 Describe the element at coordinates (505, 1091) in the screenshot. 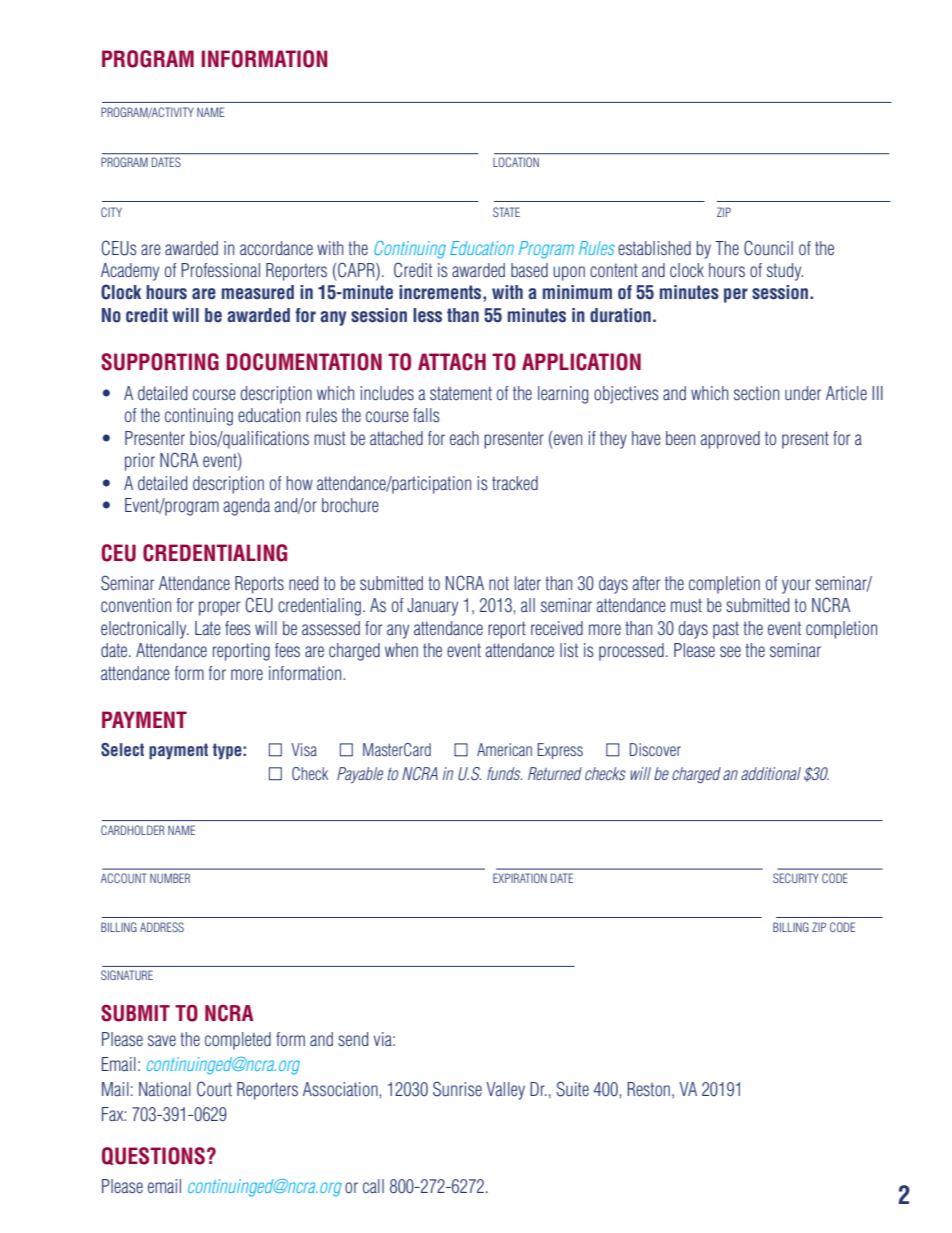

I see `Valley` at that location.
